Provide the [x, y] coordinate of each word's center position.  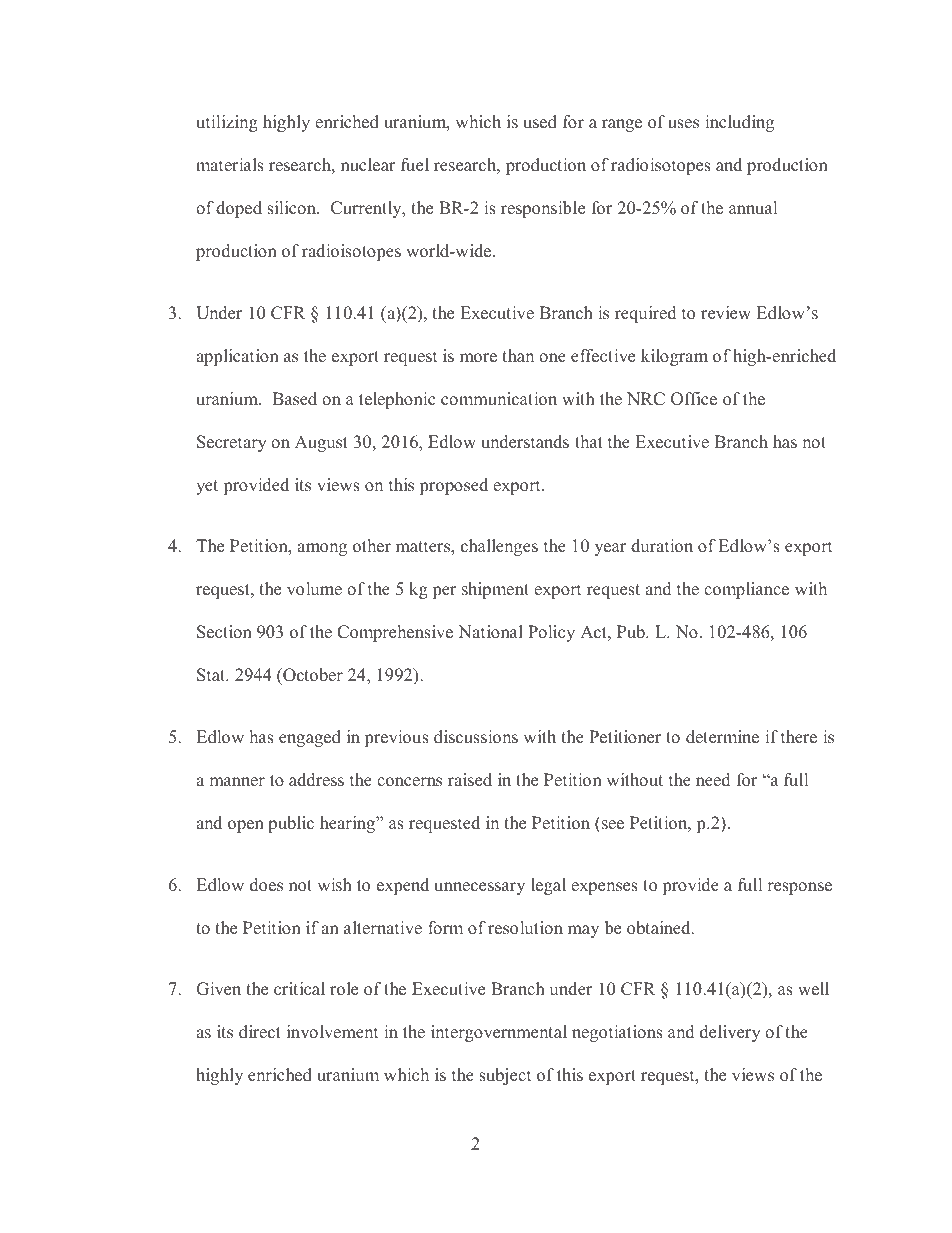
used [540, 122]
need [713, 780]
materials [230, 165]
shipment [495, 590]
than [518, 355]
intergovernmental [499, 1033]
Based [294, 399]
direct [260, 1032]
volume [314, 589]
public [291, 824]
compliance [746, 590]
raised [470, 780]
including [739, 123]
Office [694, 399]
